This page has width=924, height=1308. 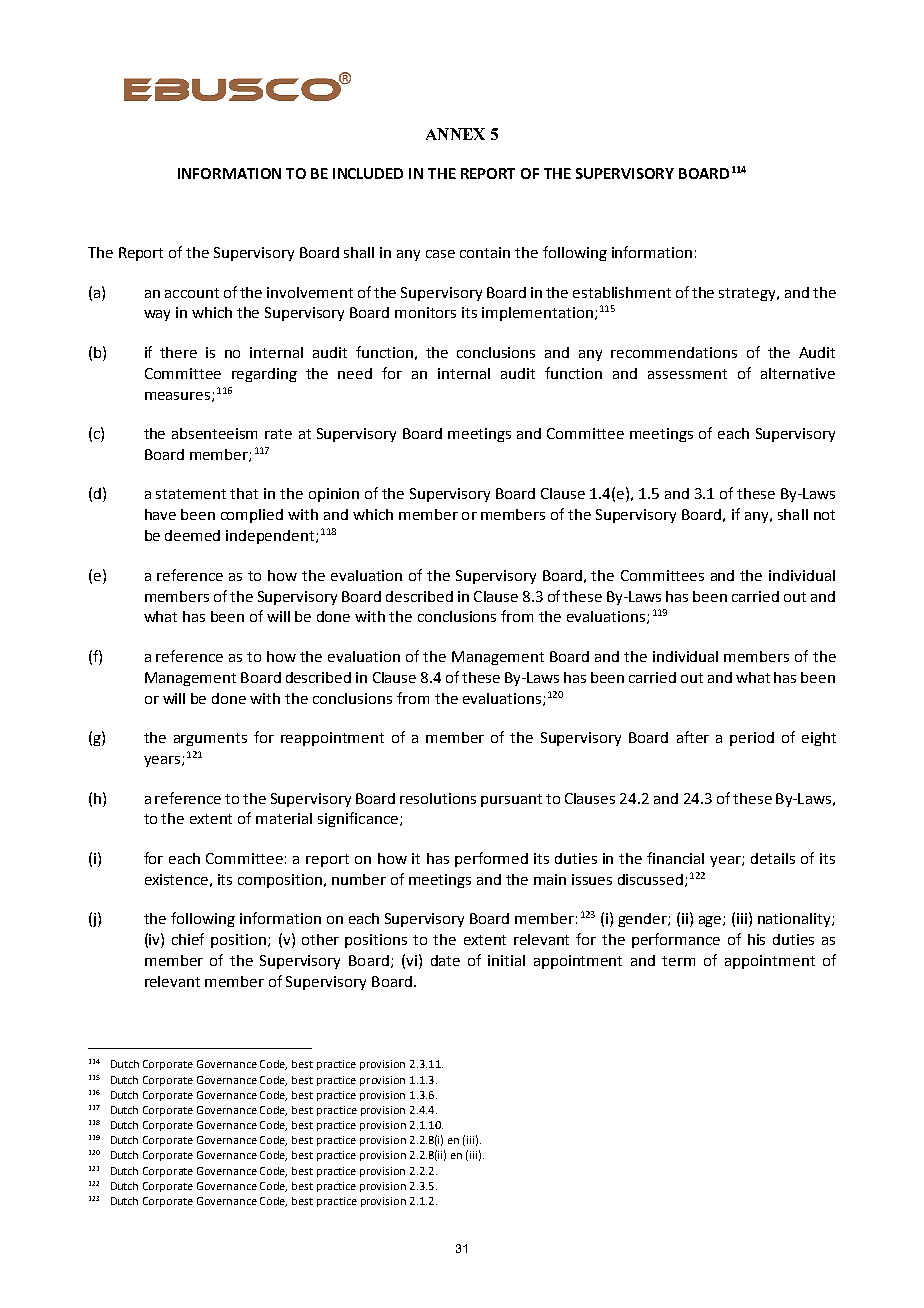 What do you see at coordinates (334, 495) in the page?
I see `opinion` at bounding box center [334, 495].
